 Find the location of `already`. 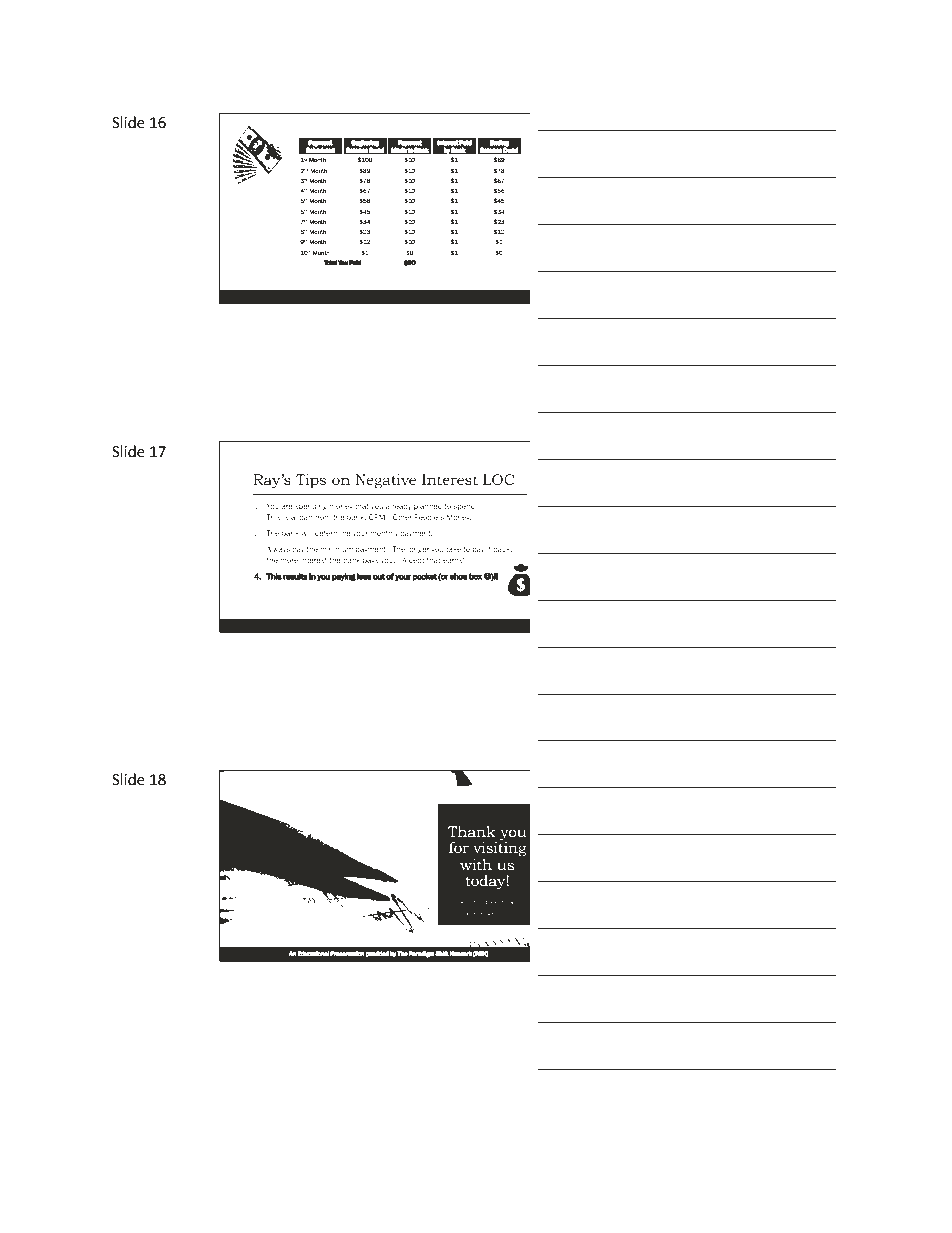

already is located at coordinates (400, 507).
